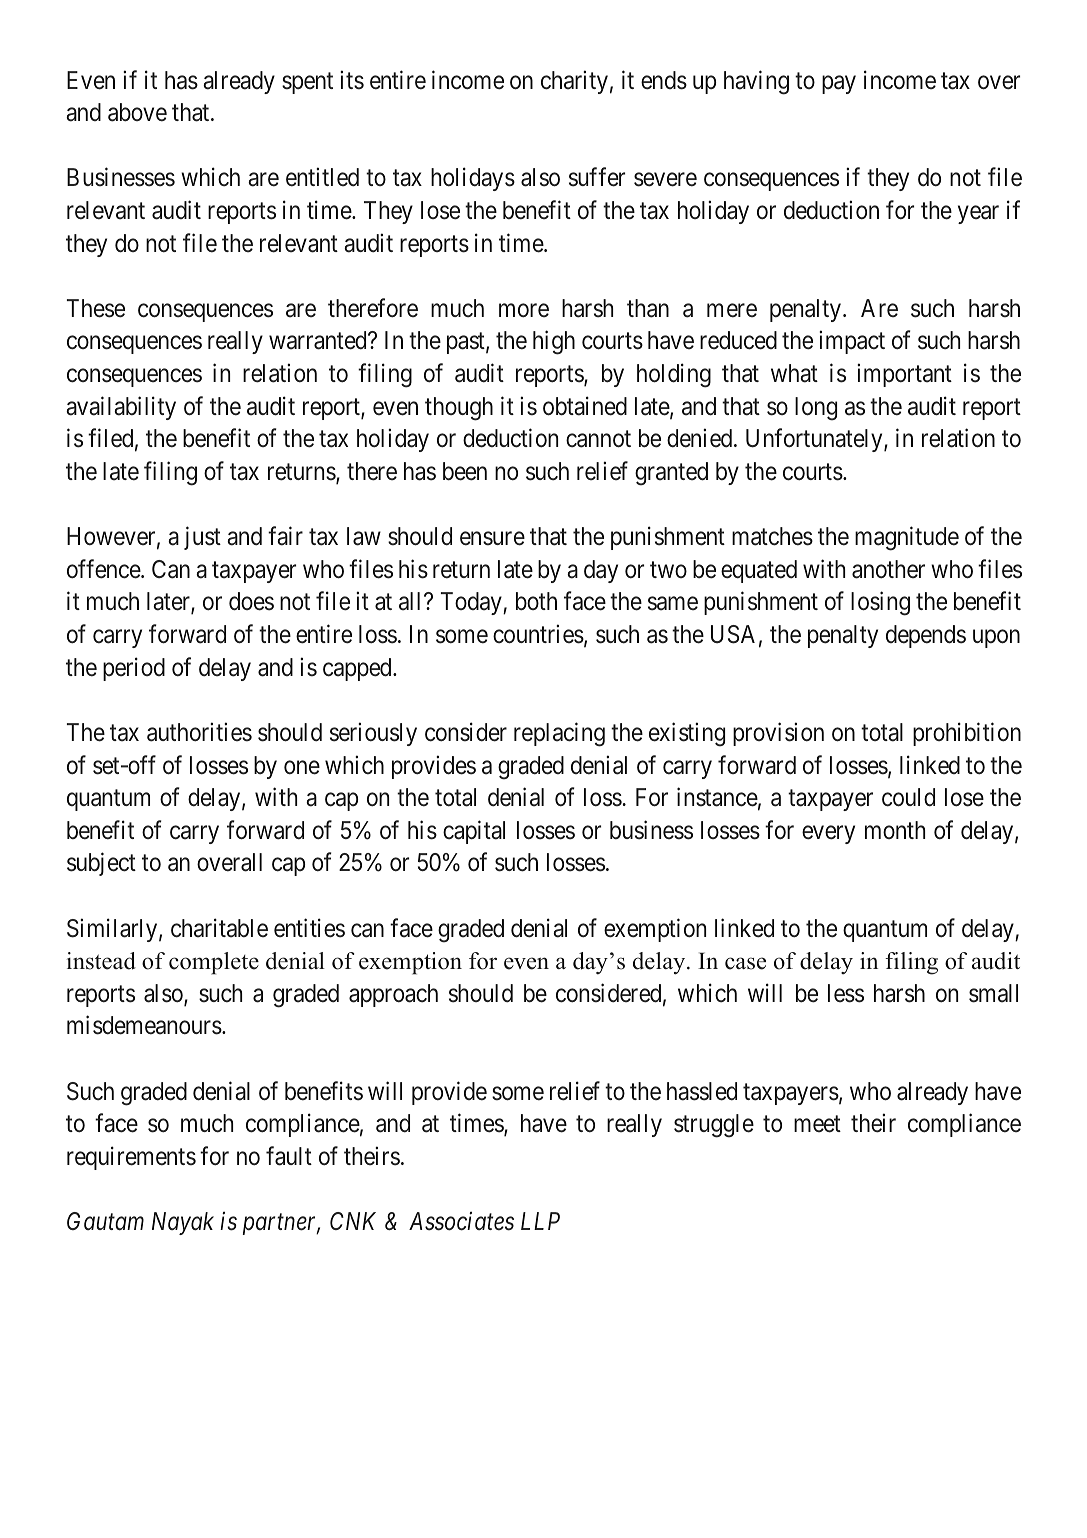  I want to click on above, so click(137, 112).
